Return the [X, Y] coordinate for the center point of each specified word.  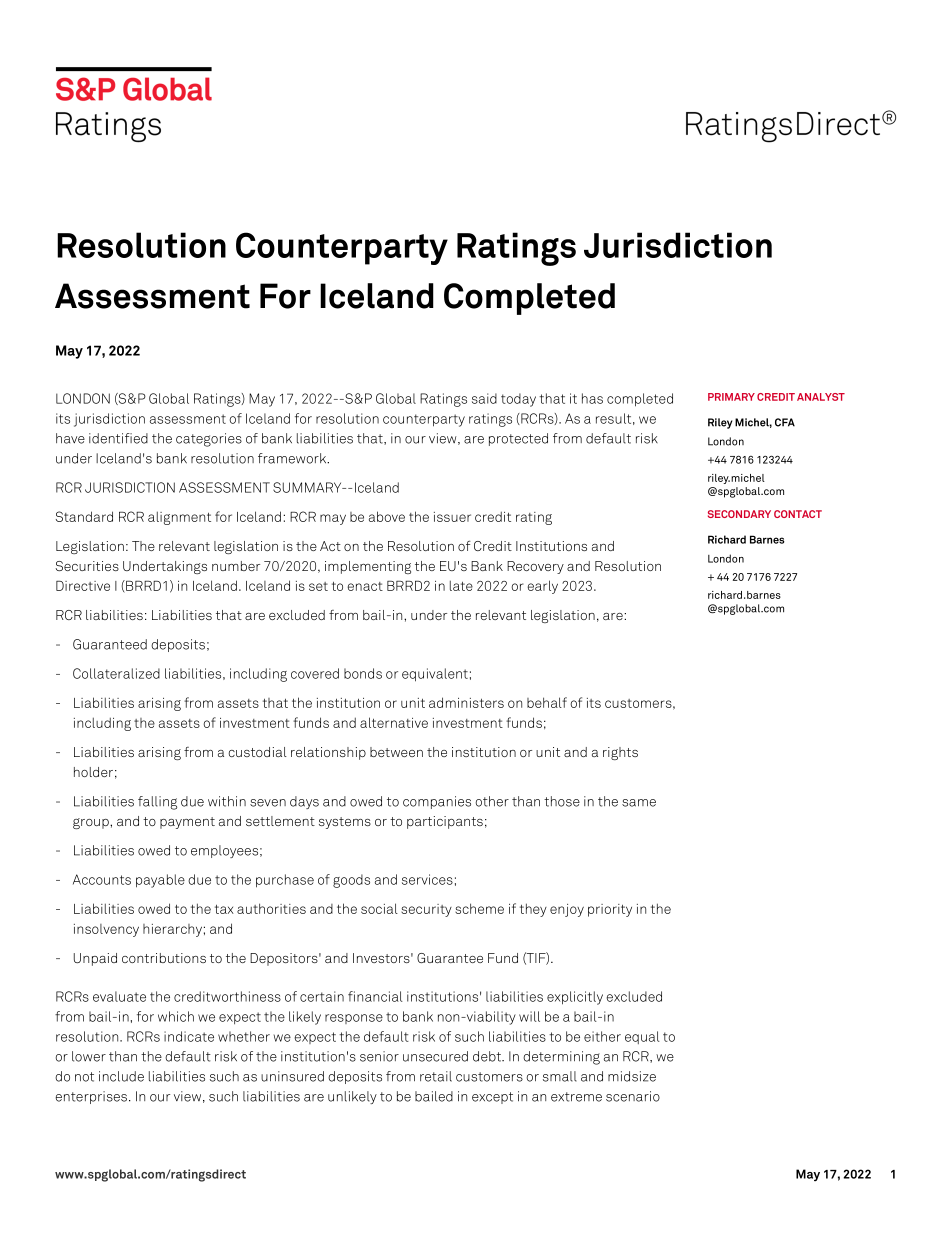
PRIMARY [731, 397]
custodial [257, 752]
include [121, 1076]
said [484, 398]
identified [118, 438]
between [396, 752]
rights [620, 753]
